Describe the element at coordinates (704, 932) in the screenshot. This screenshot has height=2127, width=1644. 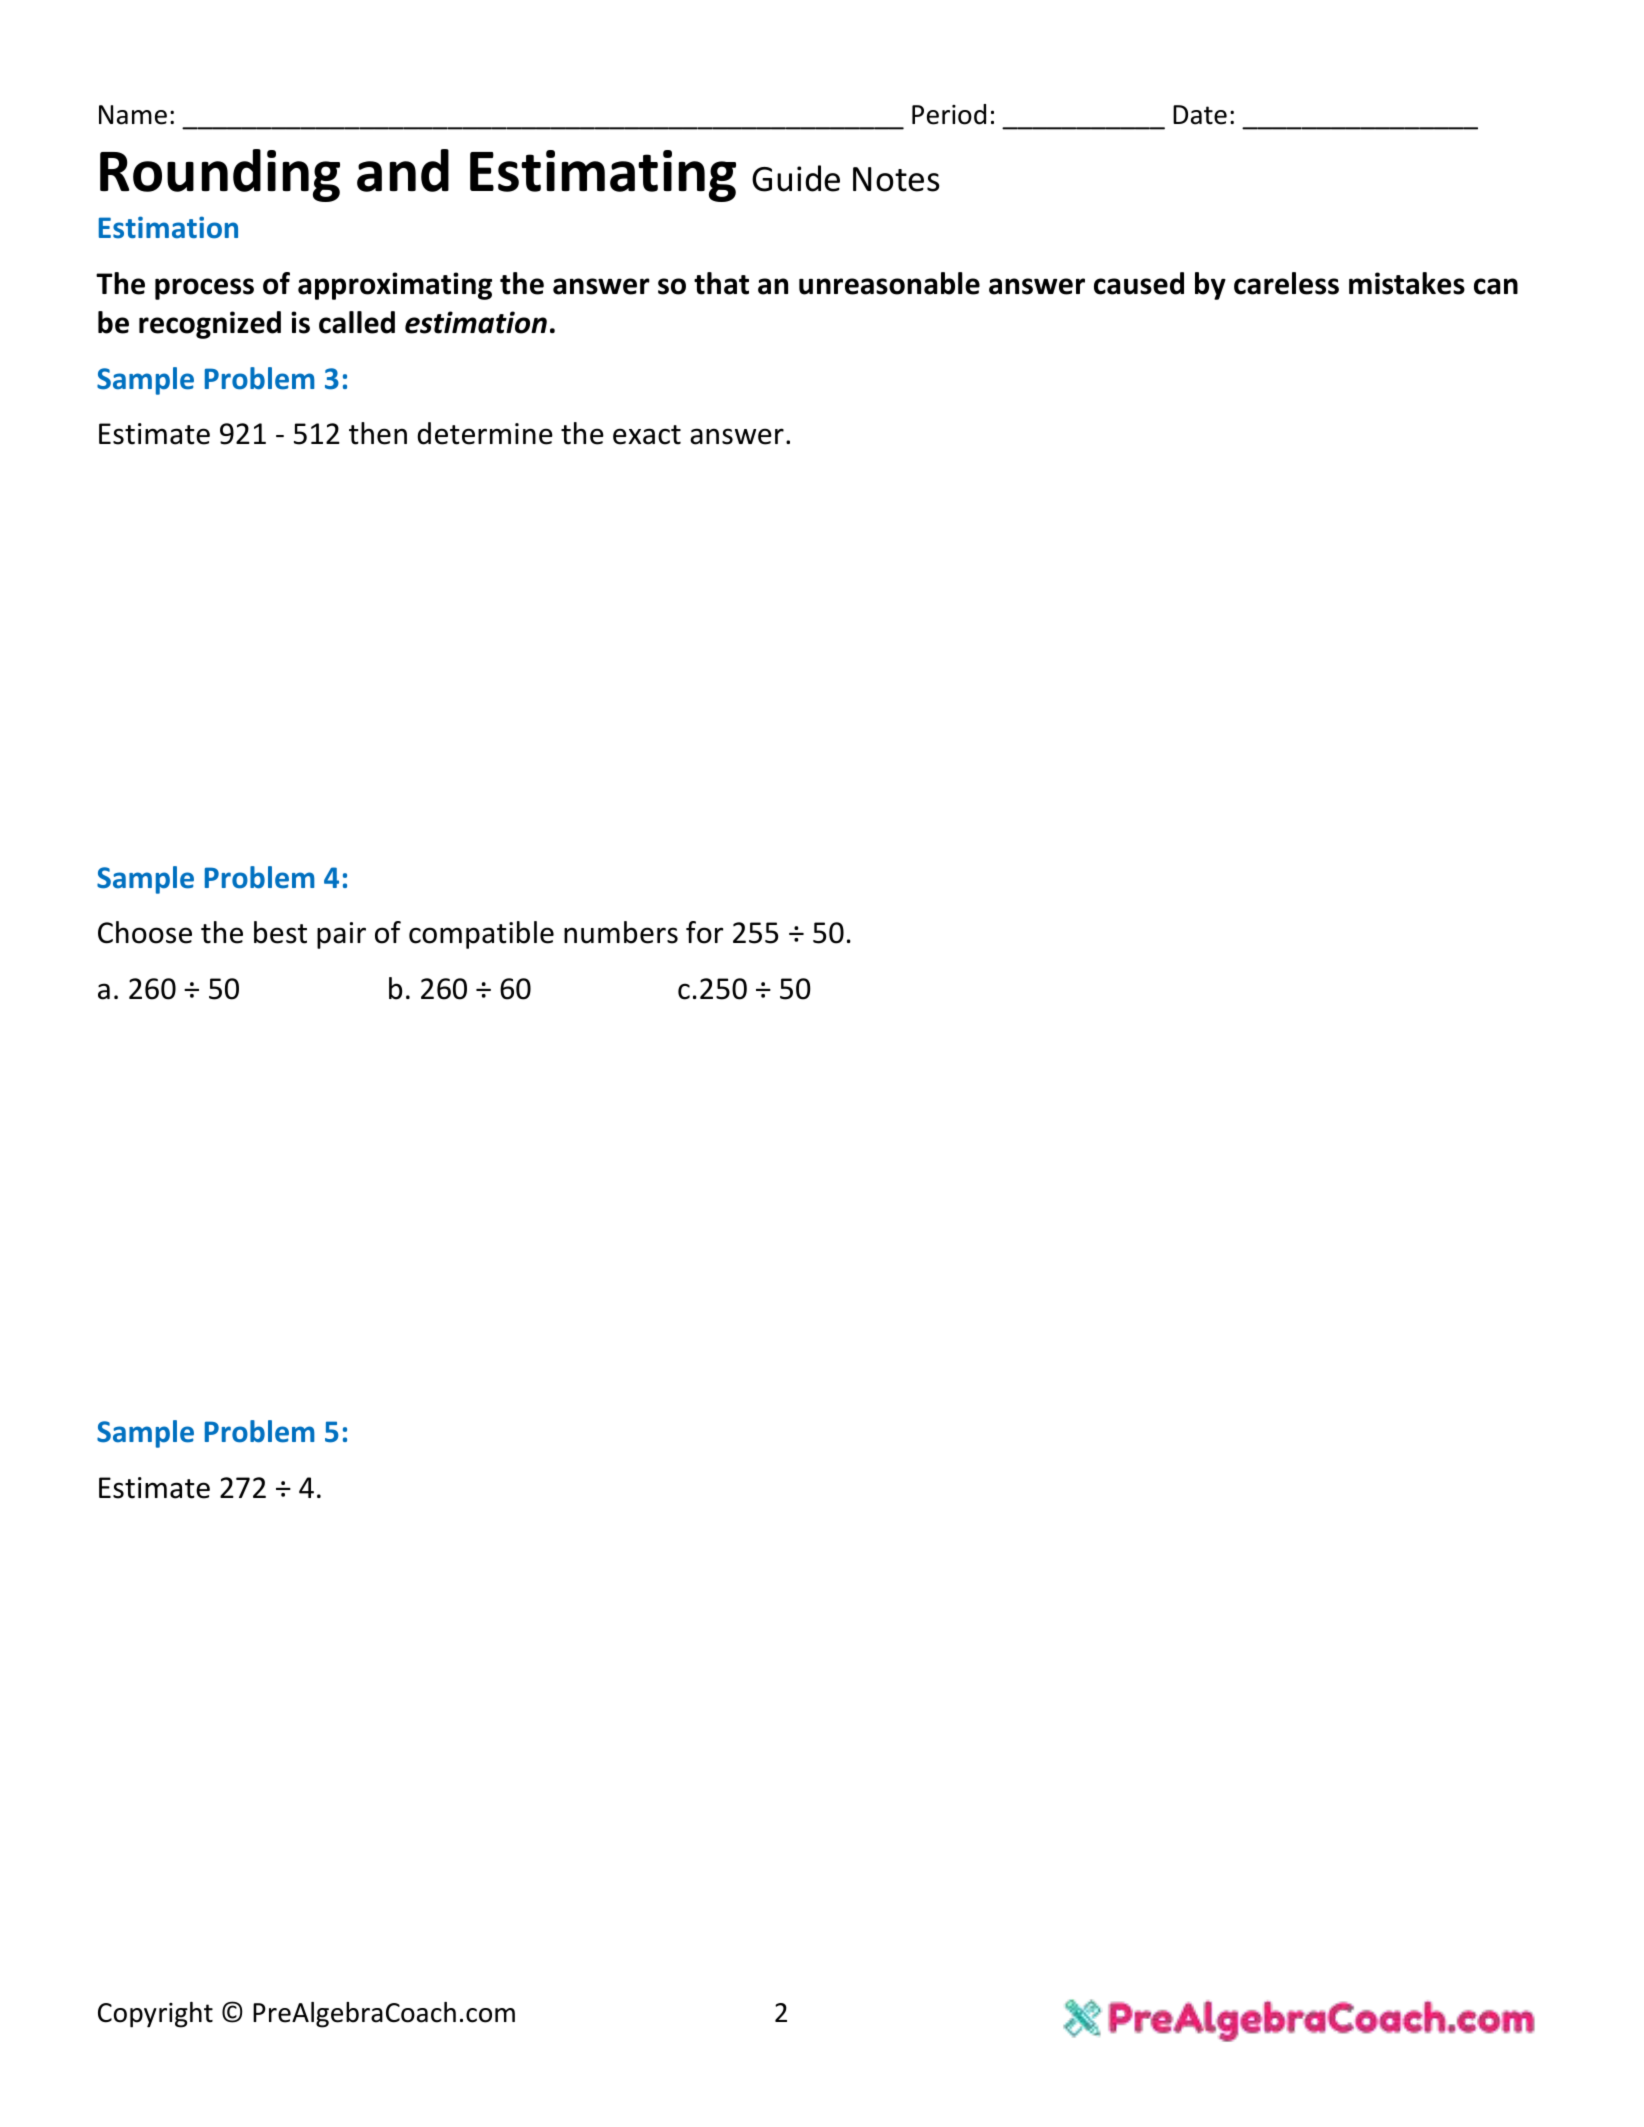
I see `for` at that location.
